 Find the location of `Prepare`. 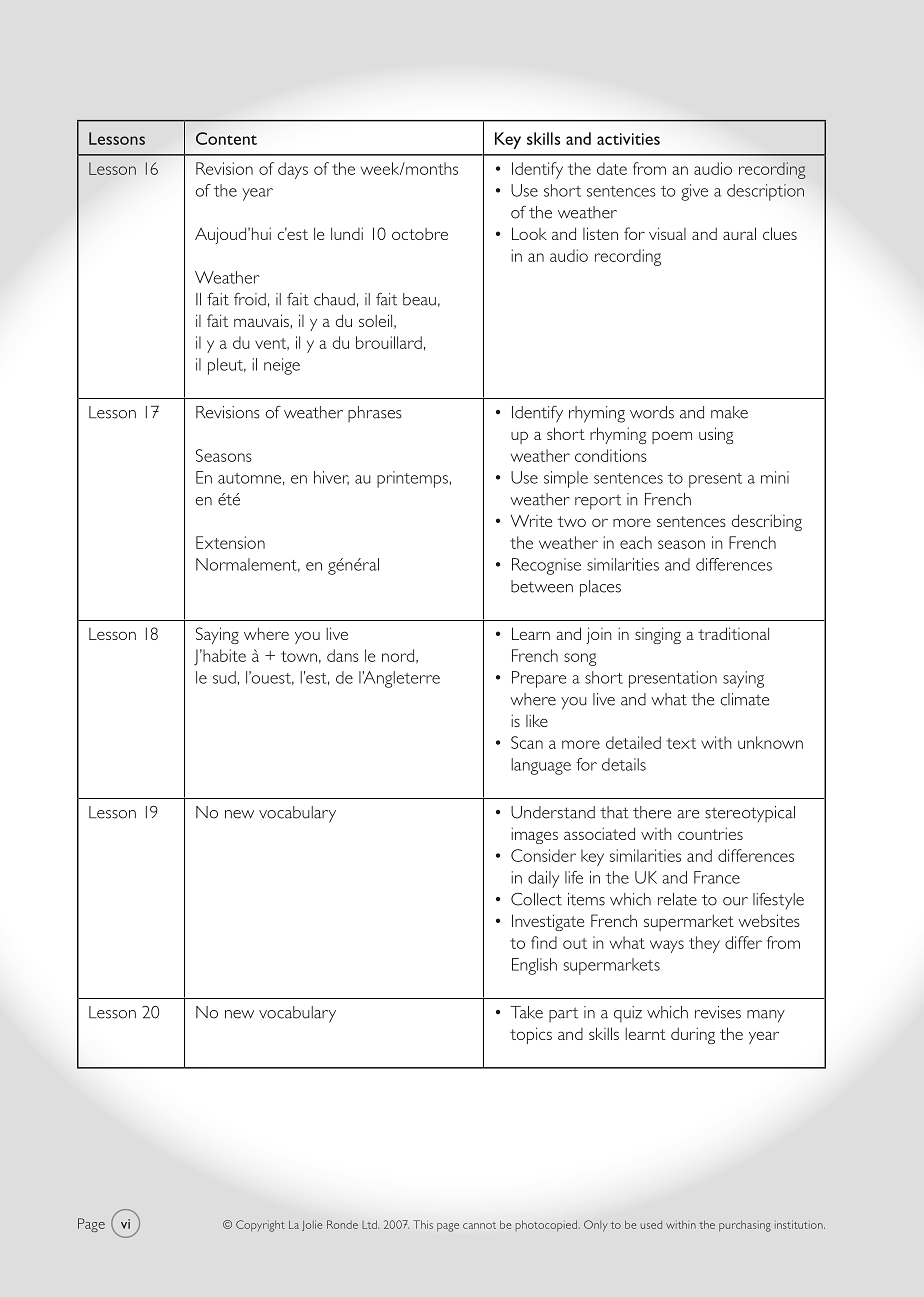

Prepare is located at coordinates (539, 679).
